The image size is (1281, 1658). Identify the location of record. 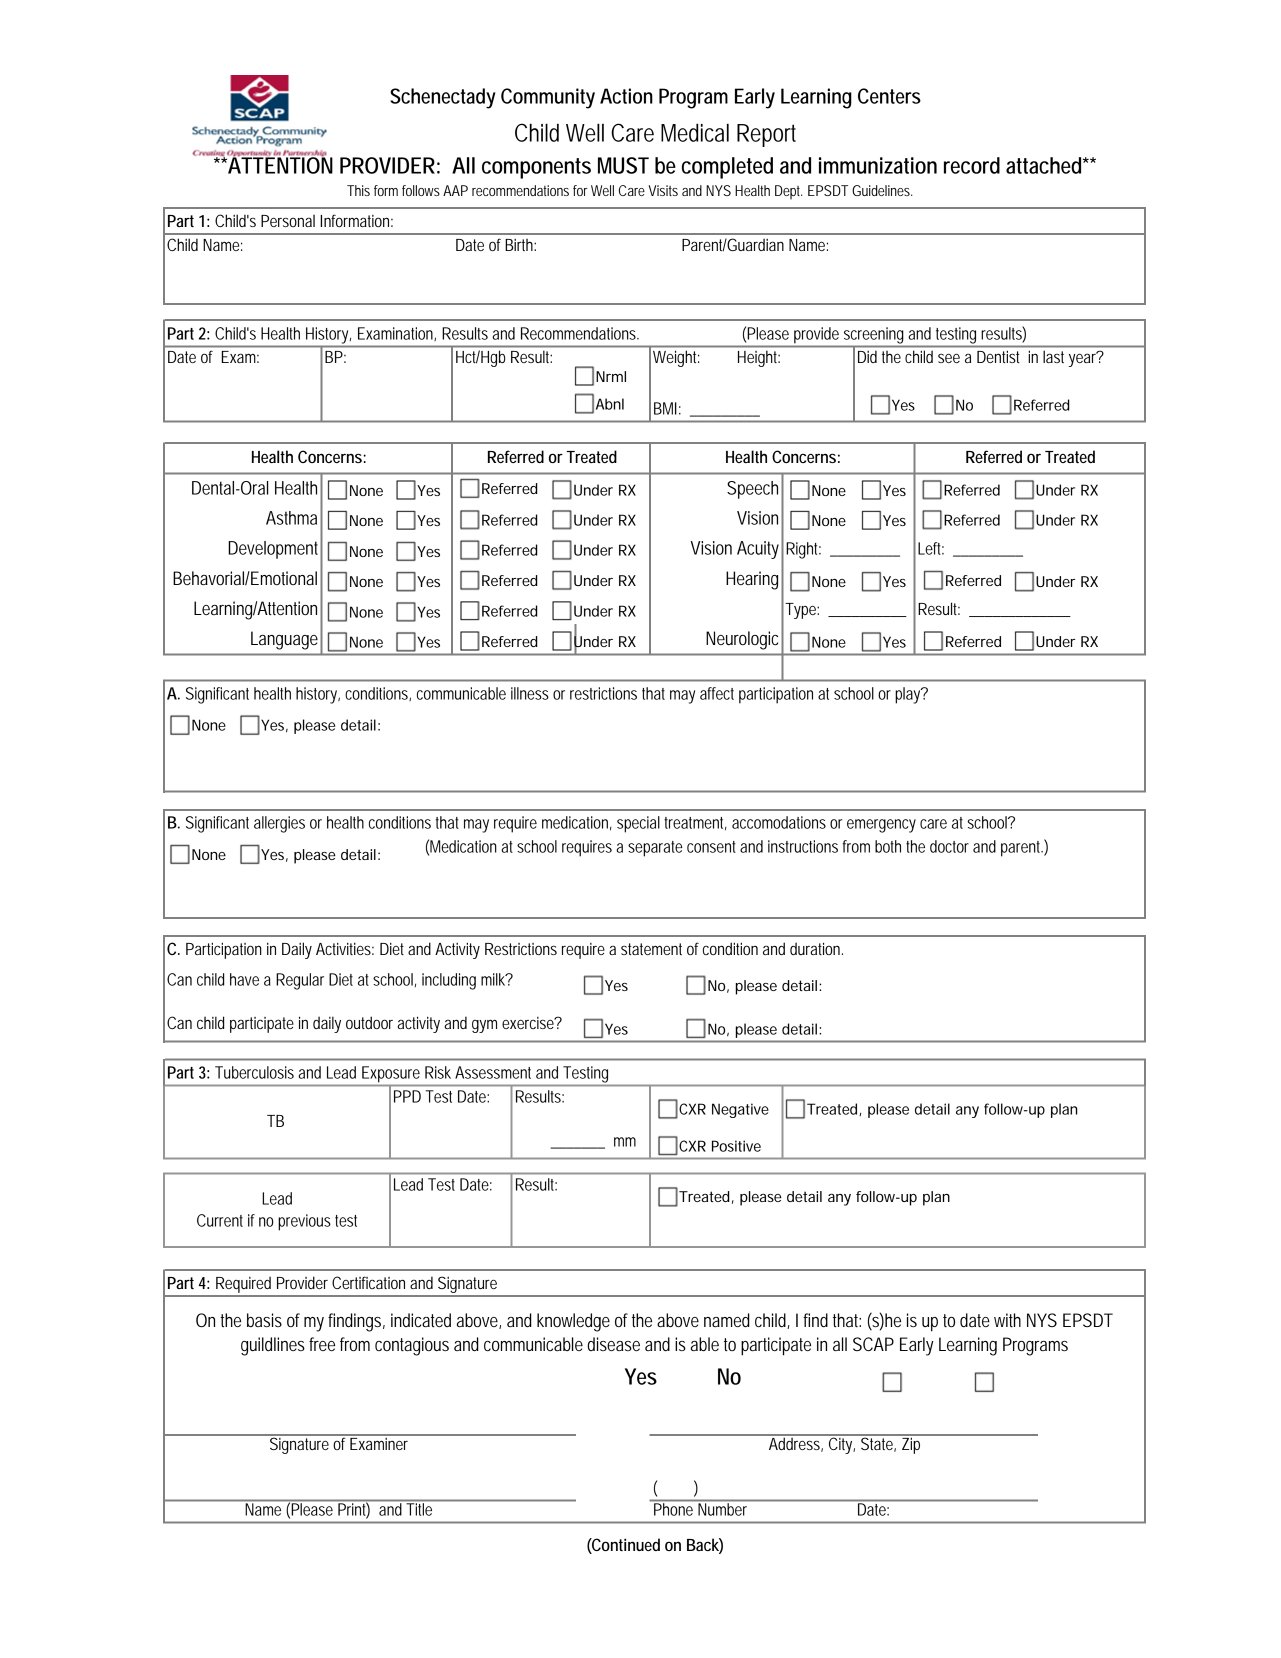
(972, 165).
